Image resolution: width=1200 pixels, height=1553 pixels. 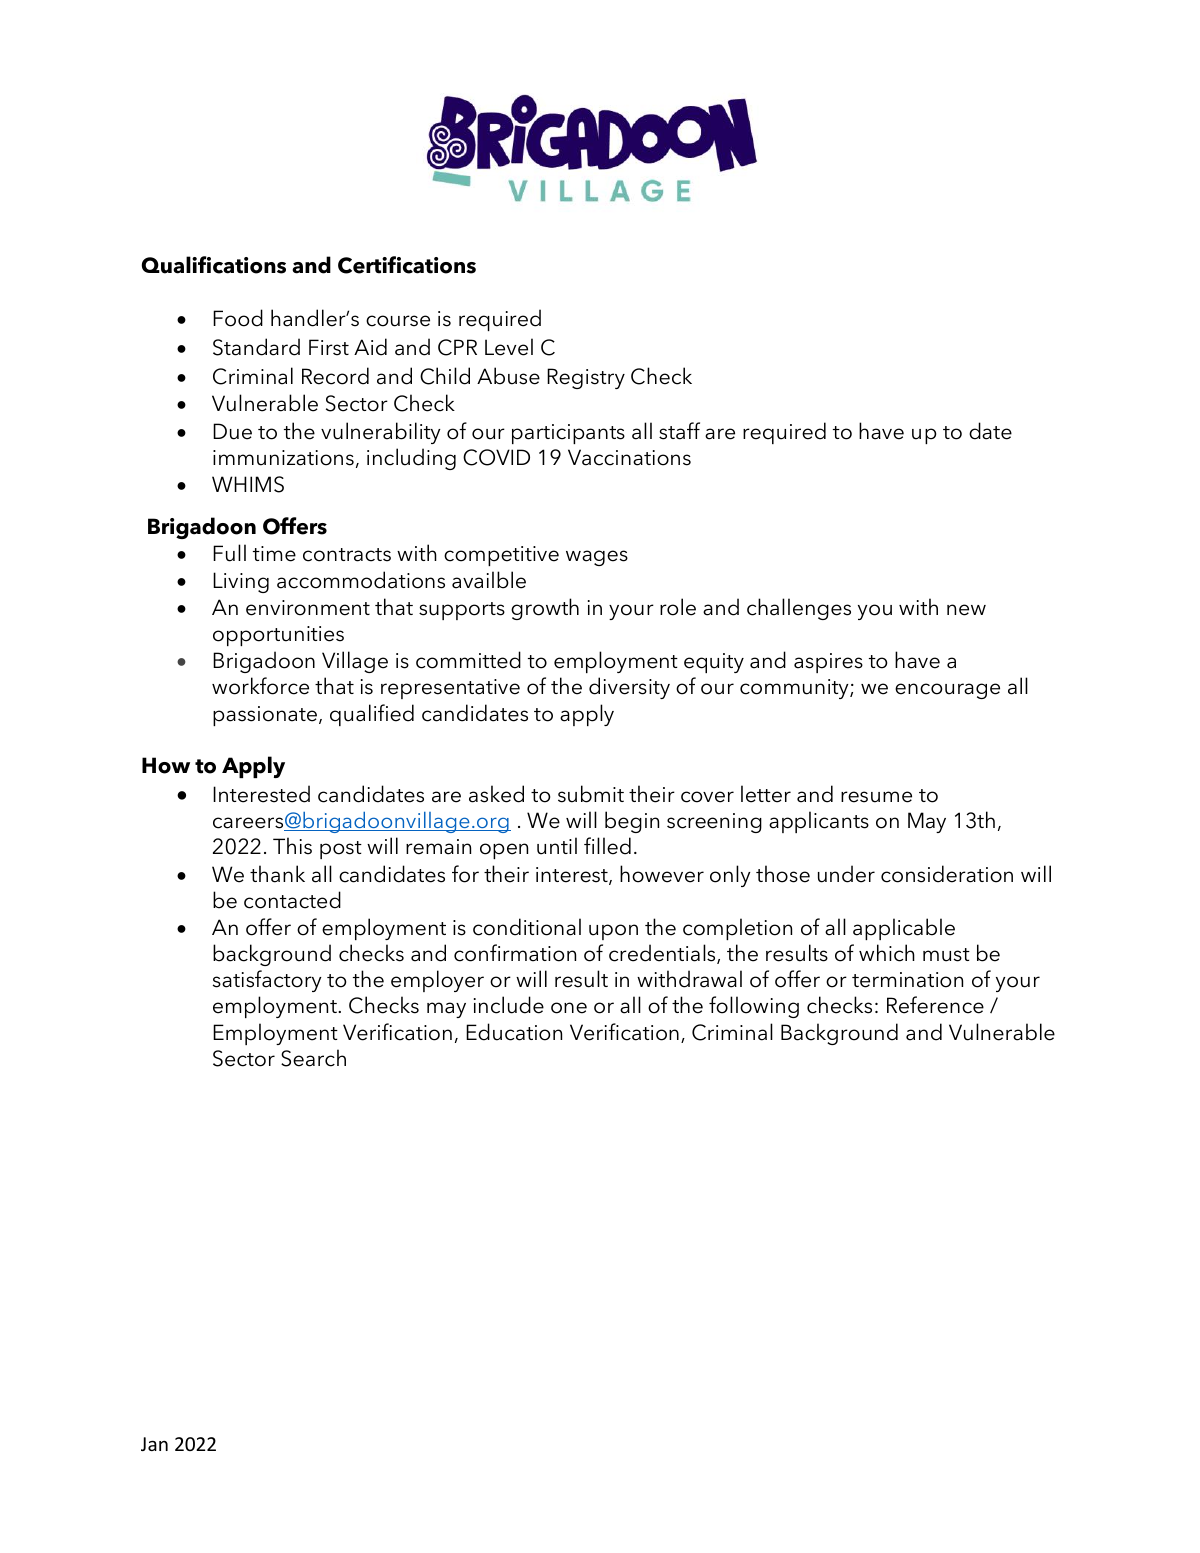 What do you see at coordinates (241, 582) in the image?
I see `Living` at bounding box center [241, 582].
